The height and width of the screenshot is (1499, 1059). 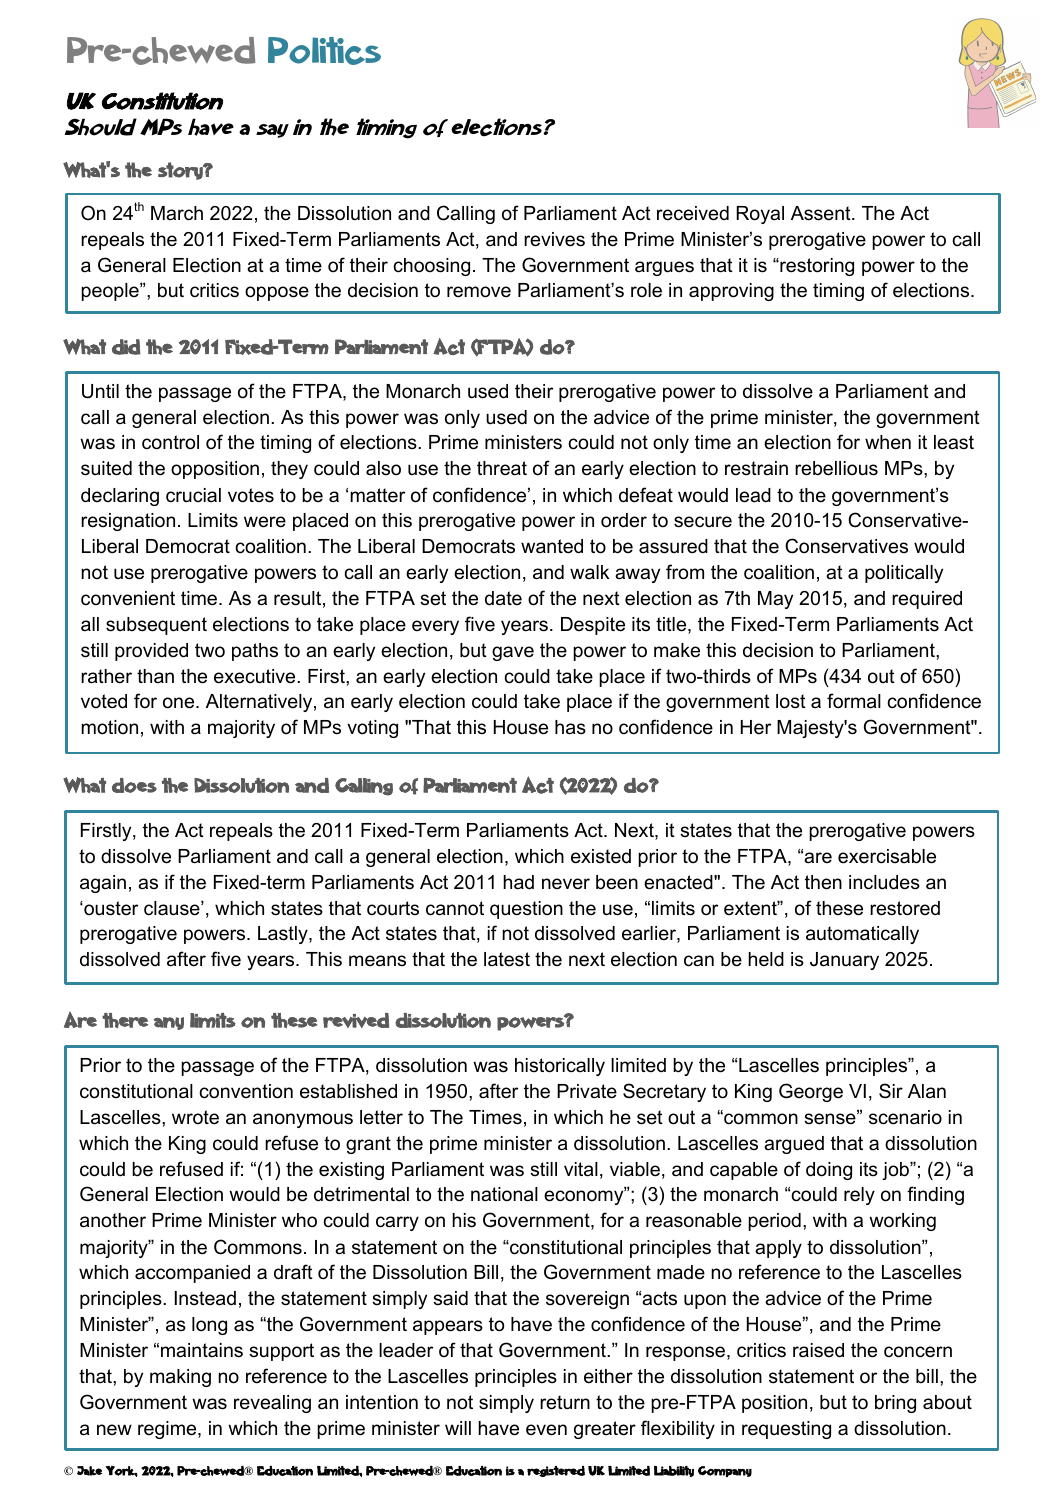 I want to click on when, so click(x=888, y=442).
